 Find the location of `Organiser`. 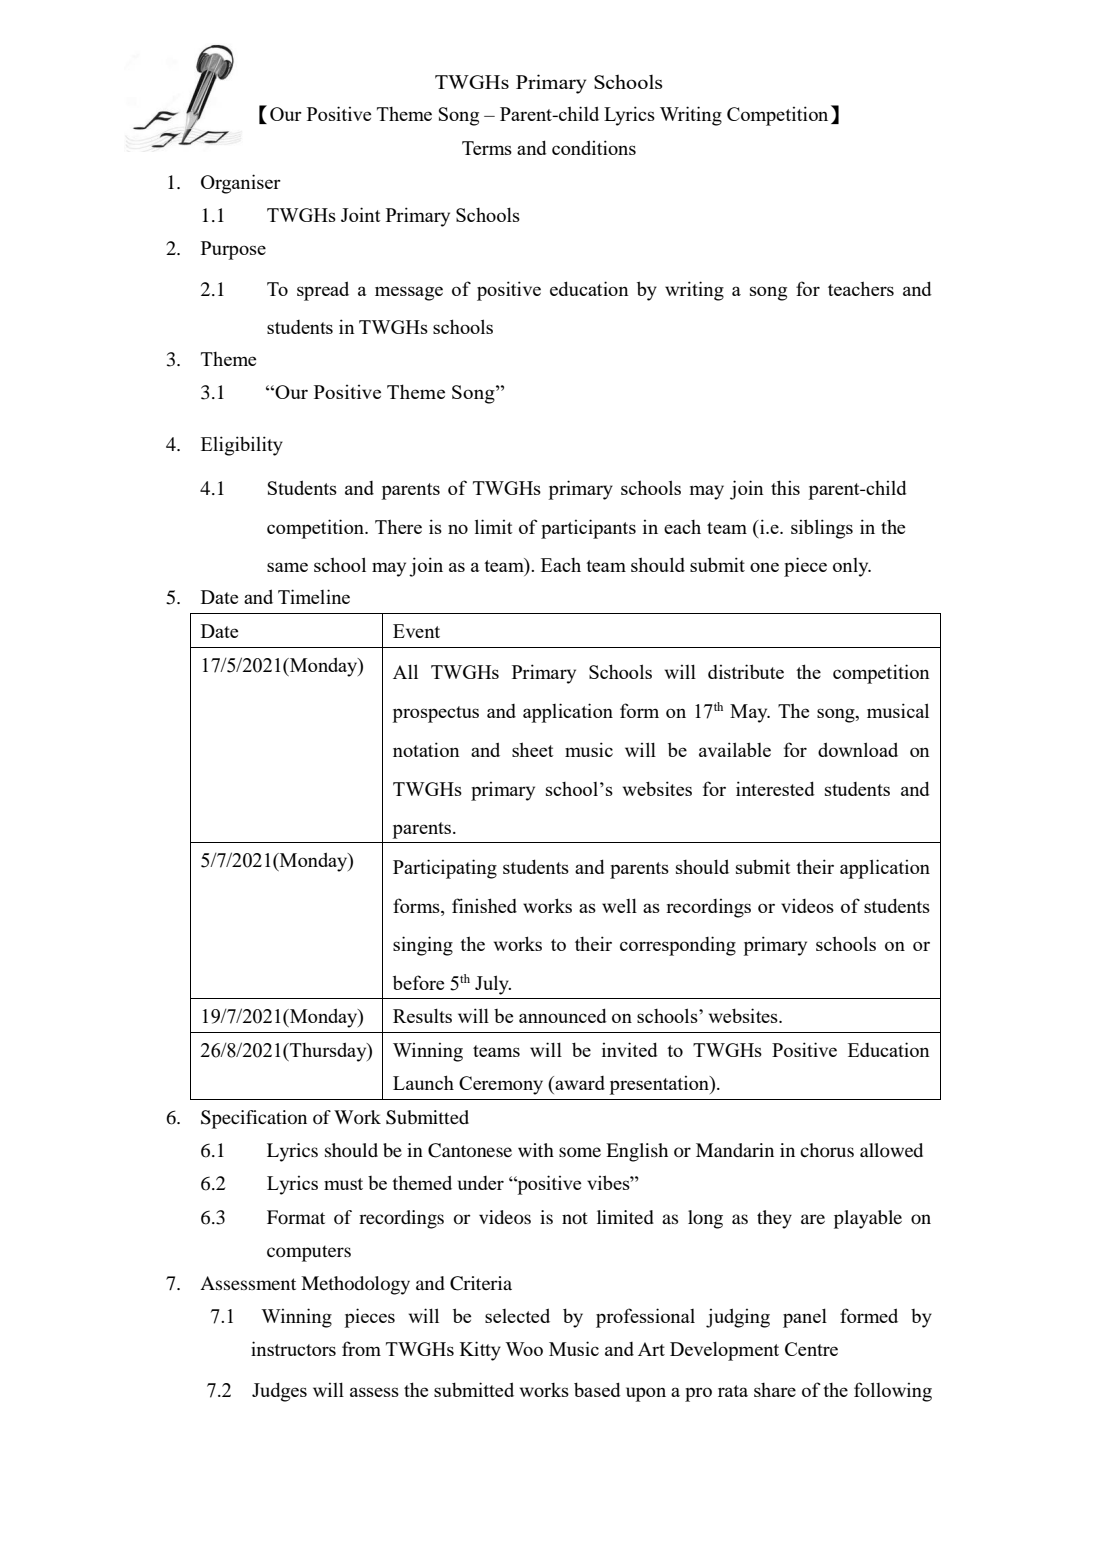

Organiser is located at coordinates (241, 184).
